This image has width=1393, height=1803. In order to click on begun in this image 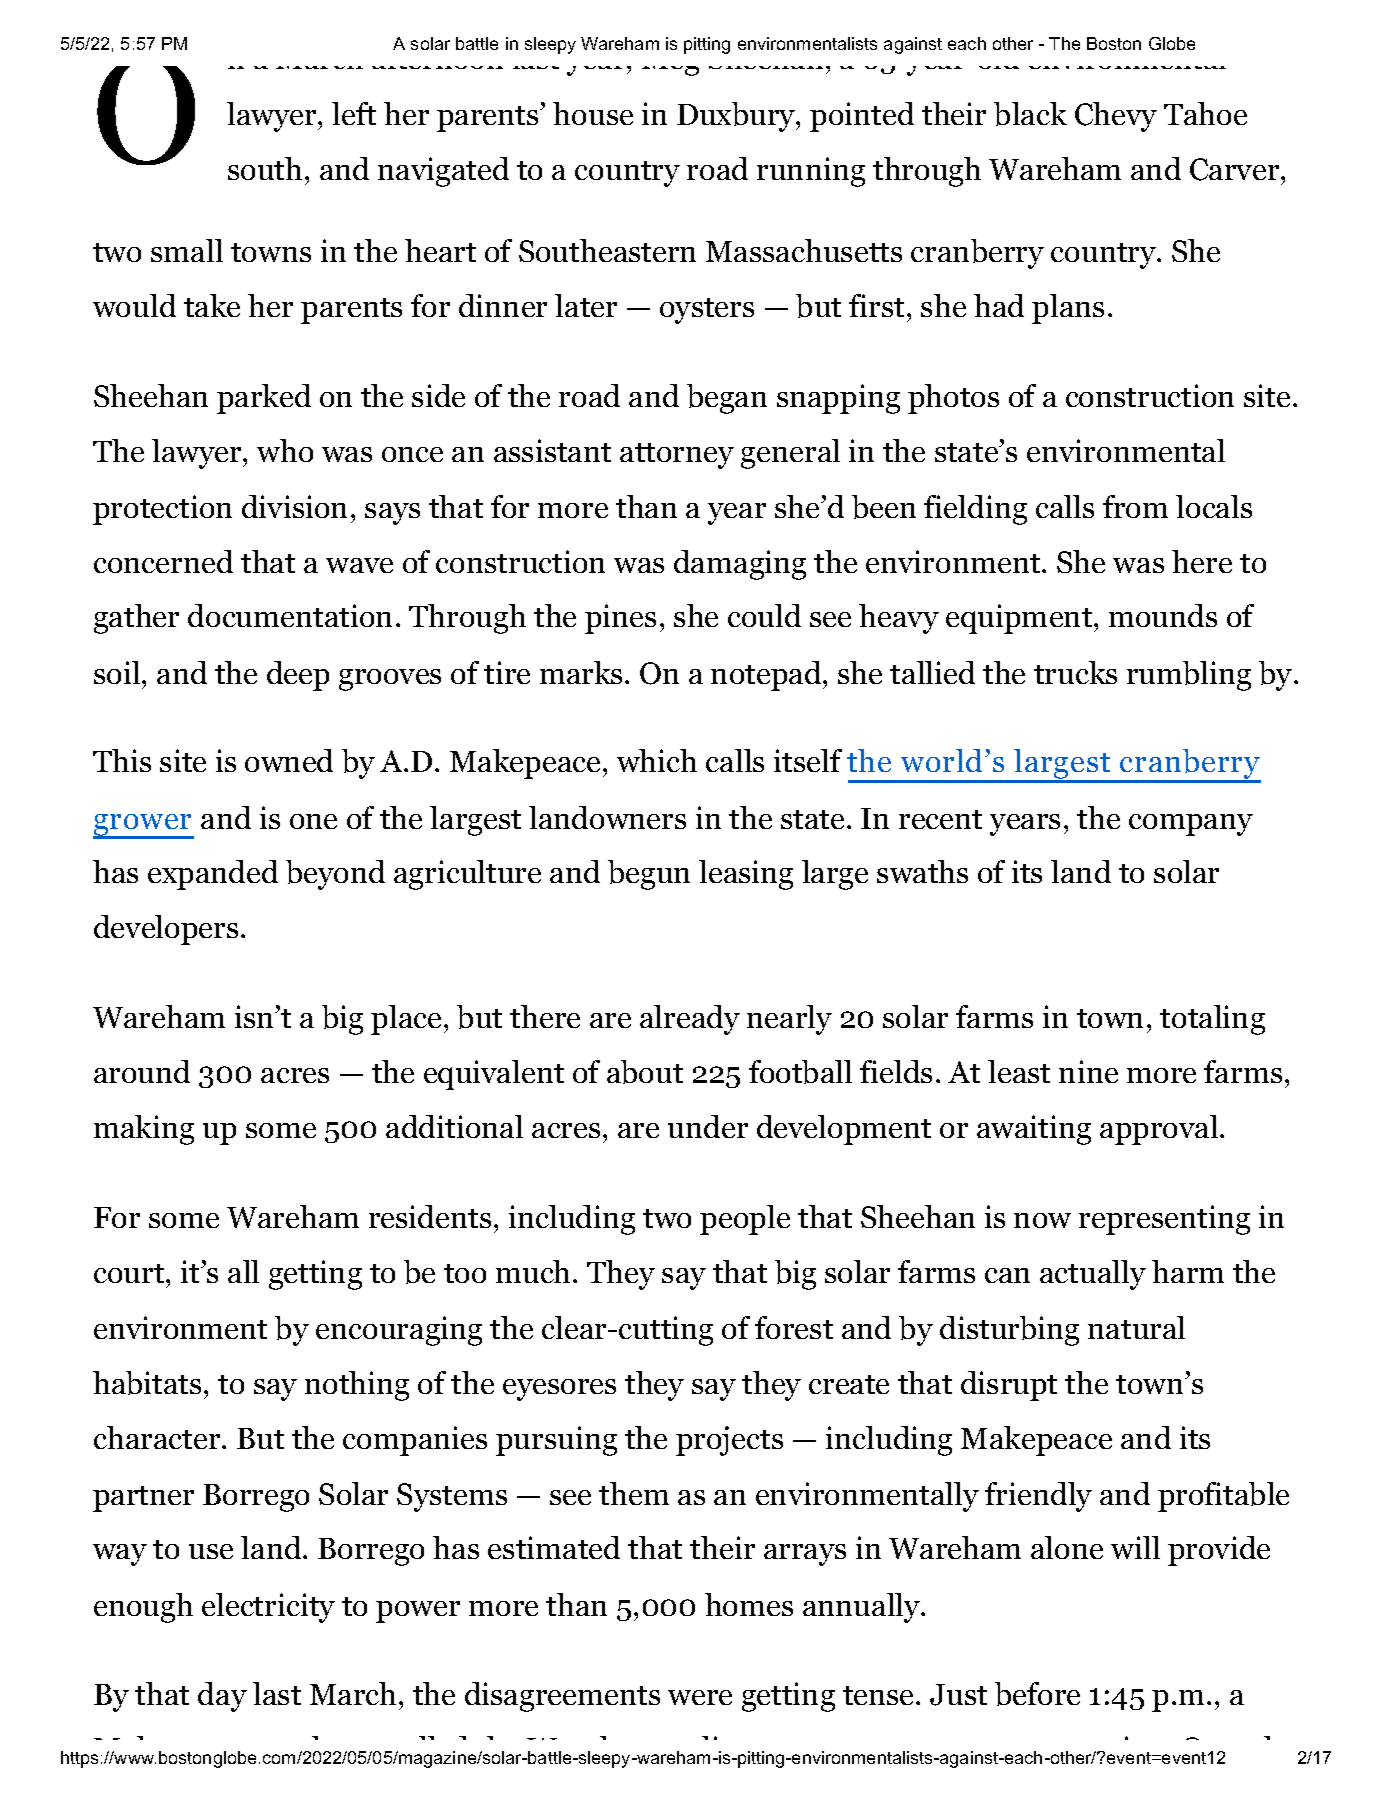, I will do `click(649, 875)`.
